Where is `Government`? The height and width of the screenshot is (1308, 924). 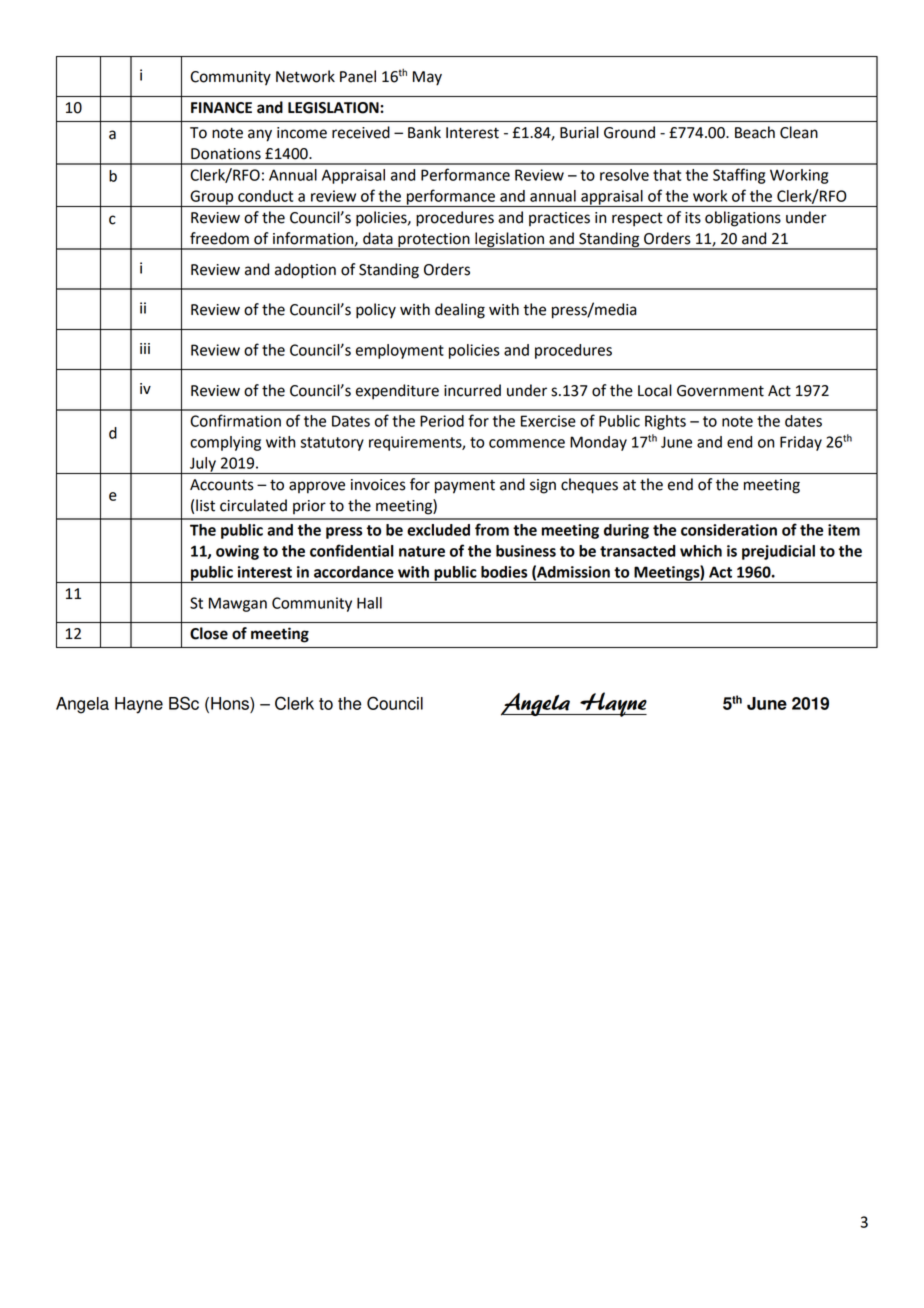 Government is located at coordinates (720, 391).
